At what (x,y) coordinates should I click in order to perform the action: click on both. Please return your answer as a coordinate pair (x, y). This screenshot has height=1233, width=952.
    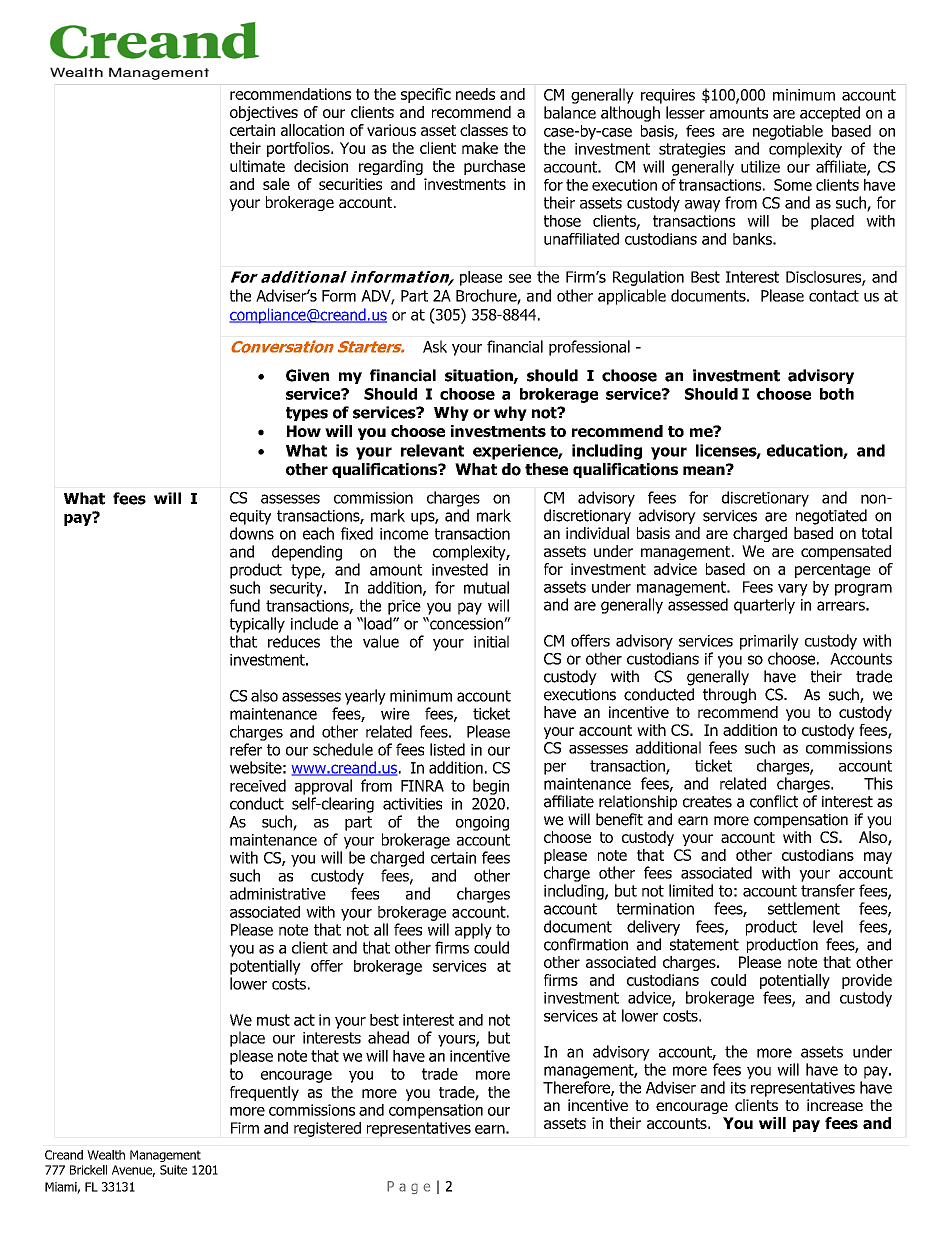
    Looking at the image, I should click on (837, 394).
